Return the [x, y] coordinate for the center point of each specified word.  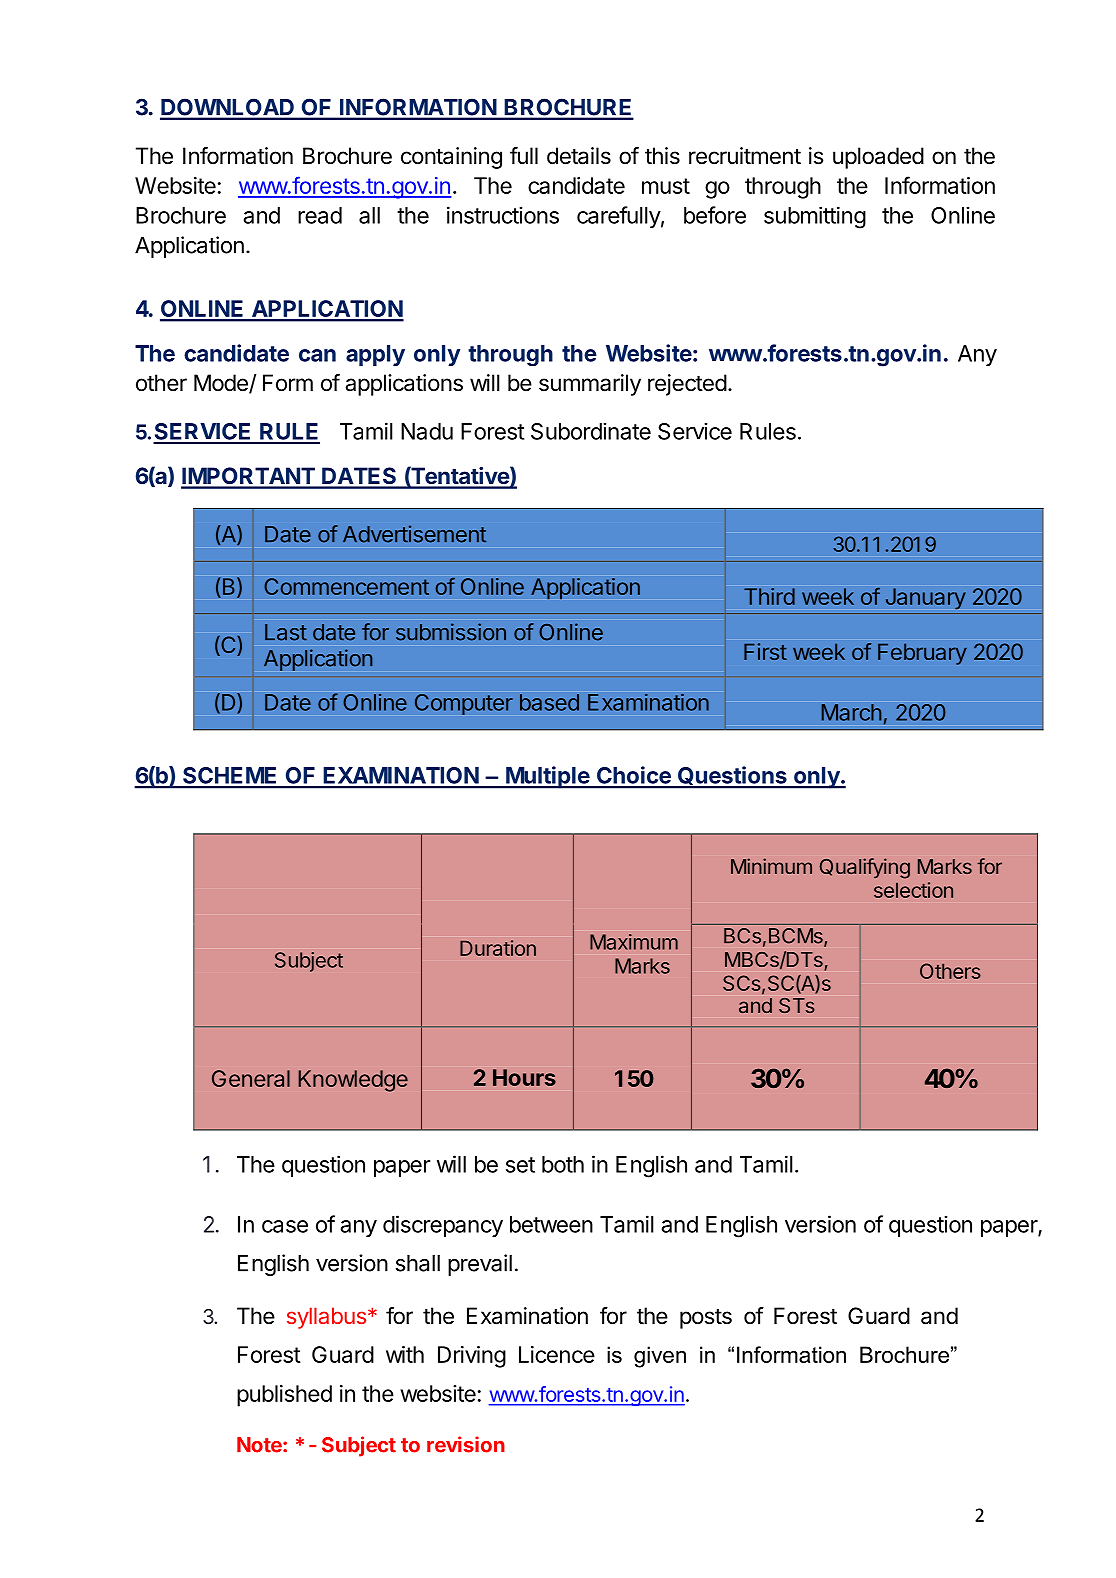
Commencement [346, 586]
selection [913, 890]
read [320, 215]
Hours [524, 1077]
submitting [815, 218]
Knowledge [353, 1081]
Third [769, 596]
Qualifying [865, 868]
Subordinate [591, 431]
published [284, 1396]
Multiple [547, 777]
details [579, 156]
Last [286, 632]
